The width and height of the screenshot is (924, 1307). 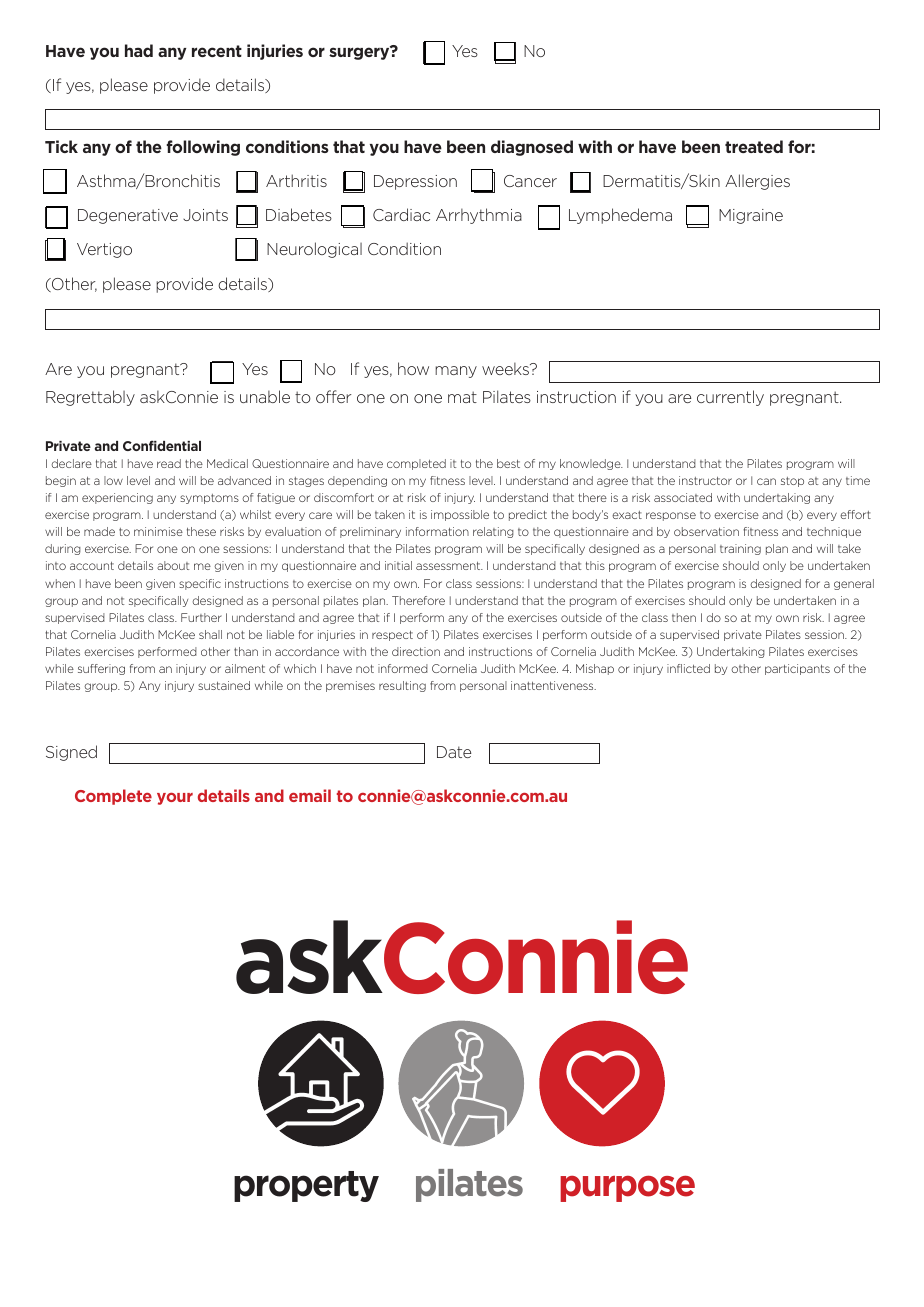 I want to click on best, so click(x=508, y=463).
